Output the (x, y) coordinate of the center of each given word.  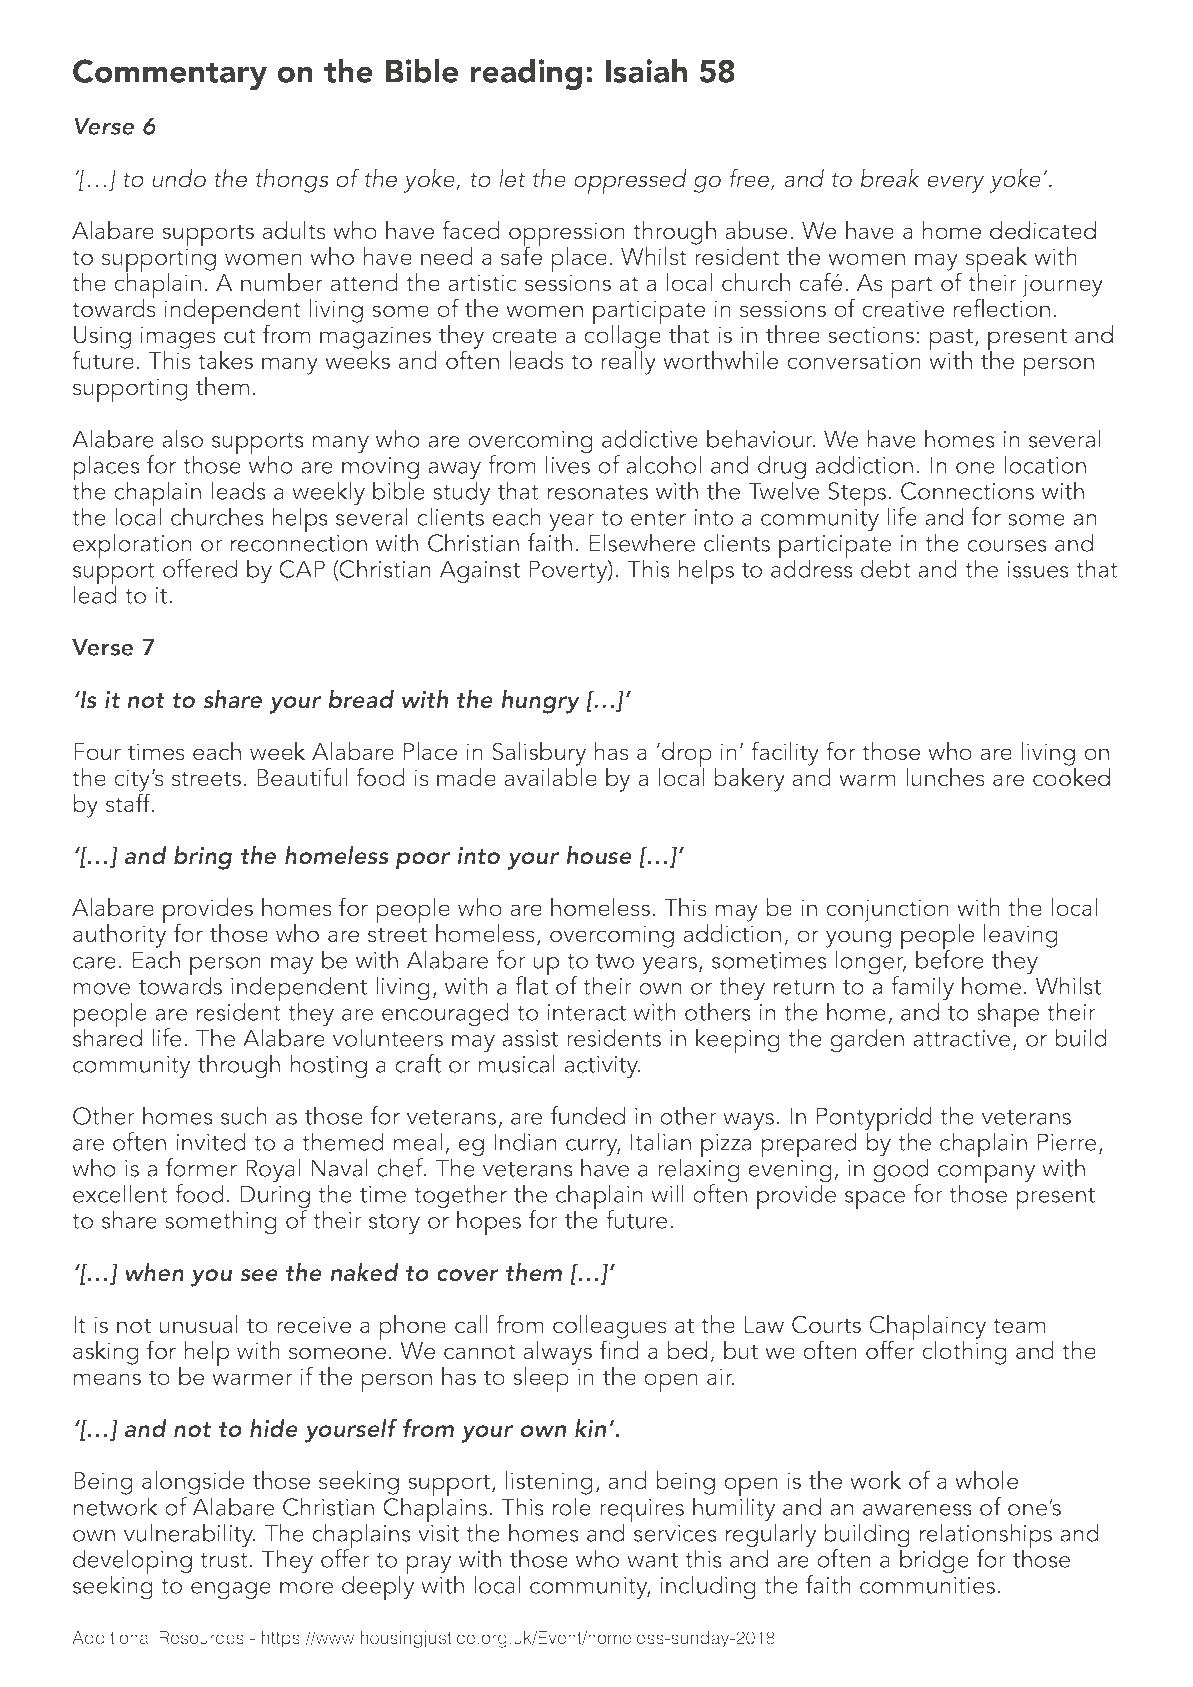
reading (526, 74)
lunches (945, 777)
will (667, 1193)
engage (231, 1591)
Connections (967, 491)
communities (929, 1585)
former (201, 1167)
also (182, 438)
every (955, 184)
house (599, 855)
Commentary (170, 74)
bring (203, 858)
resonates (598, 492)
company (986, 1175)
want (652, 1560)
